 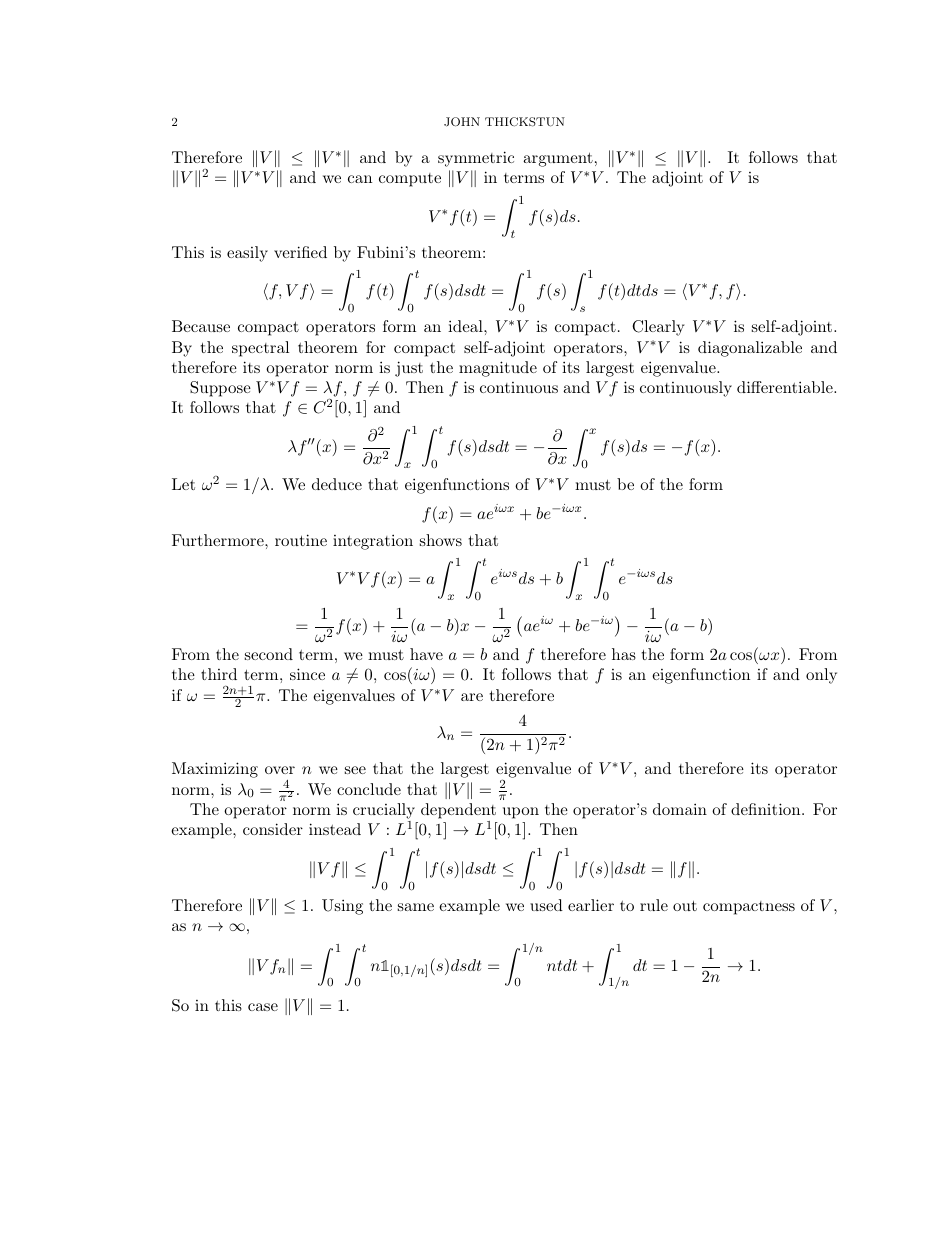 What do you see at coordinates (360, 179) in the screenshot?
I see `can` at bounding box center [360, 179].
